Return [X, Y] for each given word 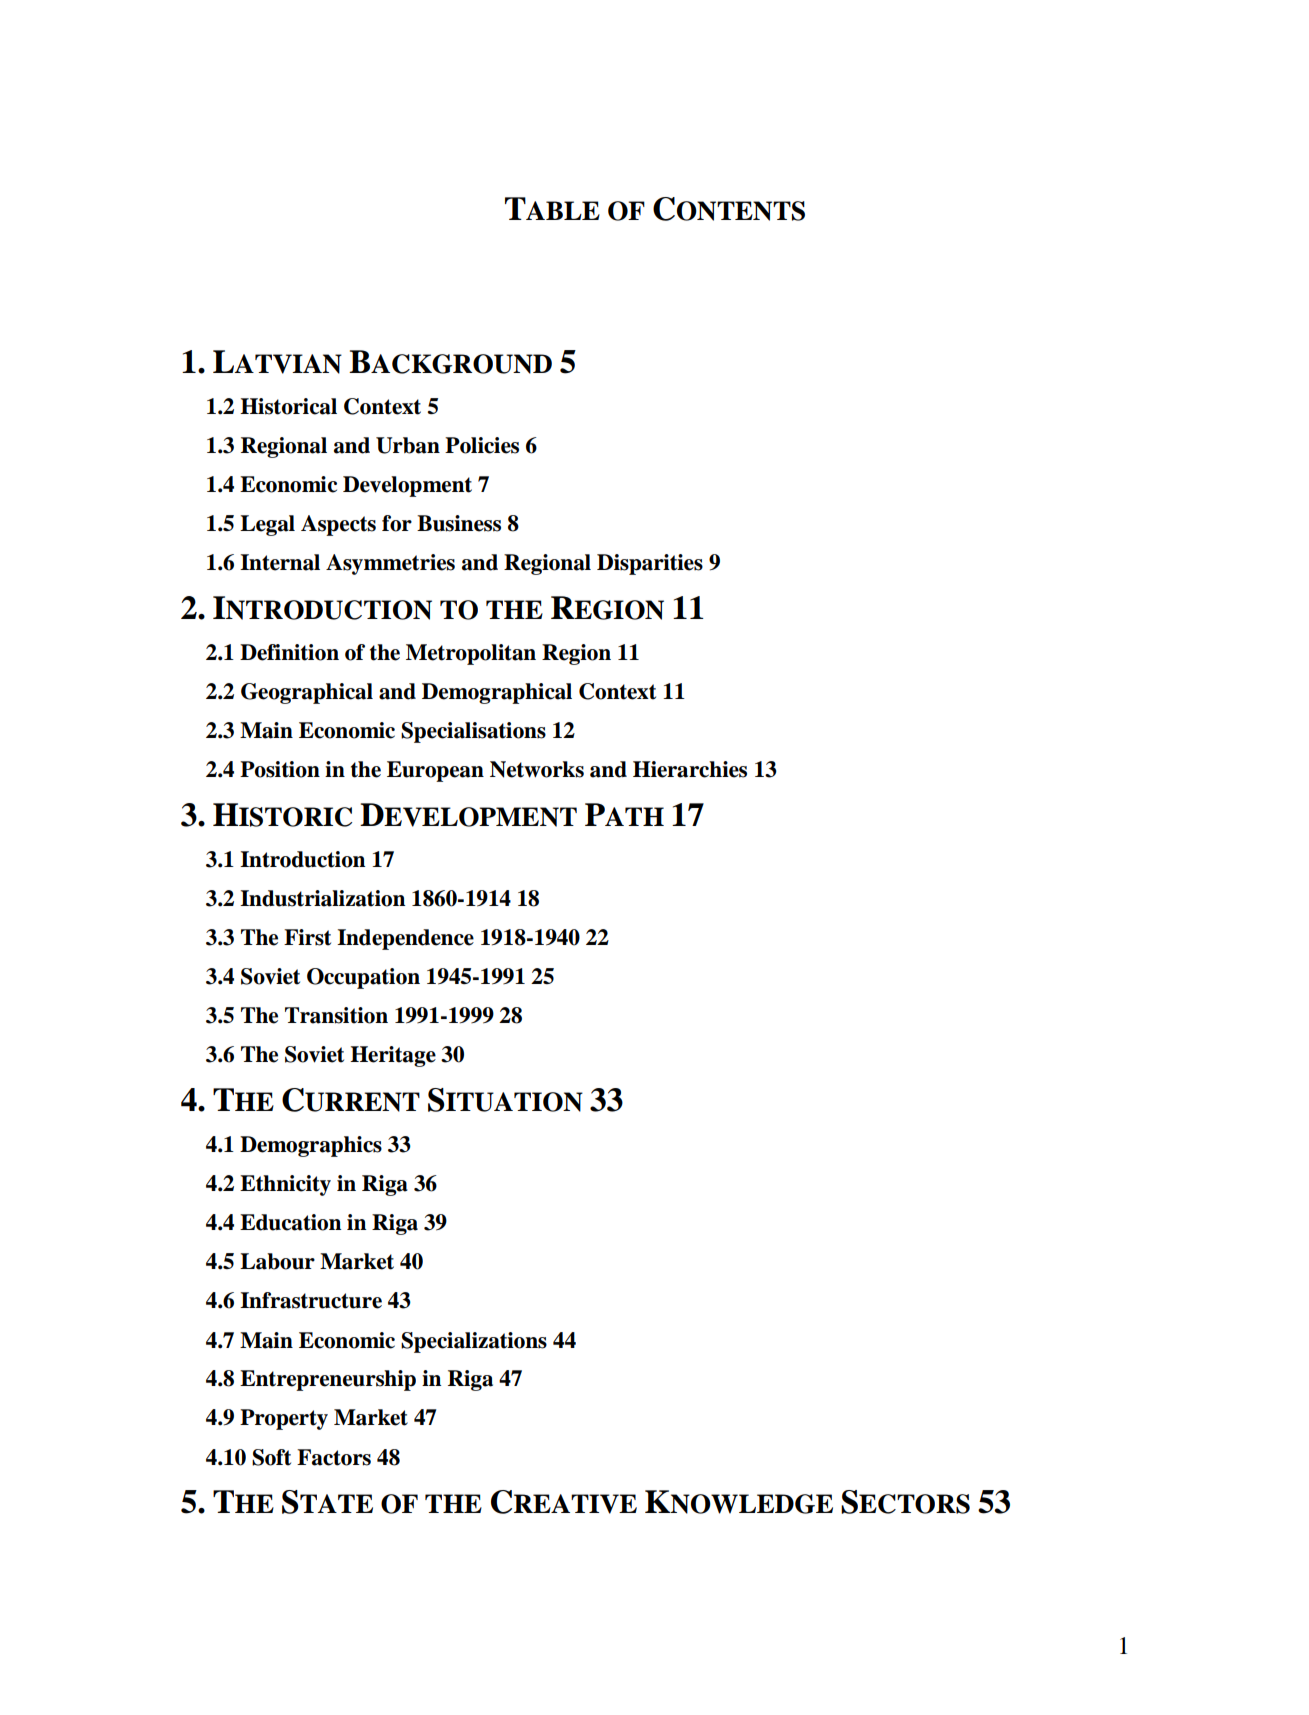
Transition [336, 1015]
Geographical [307, 693]
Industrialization [322, 898]
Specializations [474, 1342]
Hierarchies [690, 769]
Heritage [393, 1056]
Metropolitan [471, 654]
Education [290, 1222]
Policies [482, 445]
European [435, 771]
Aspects [338, 525]
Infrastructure [311, 1300]
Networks [537, 769]
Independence [405, 939]
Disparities [650, 564]
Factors [334, 1457]
